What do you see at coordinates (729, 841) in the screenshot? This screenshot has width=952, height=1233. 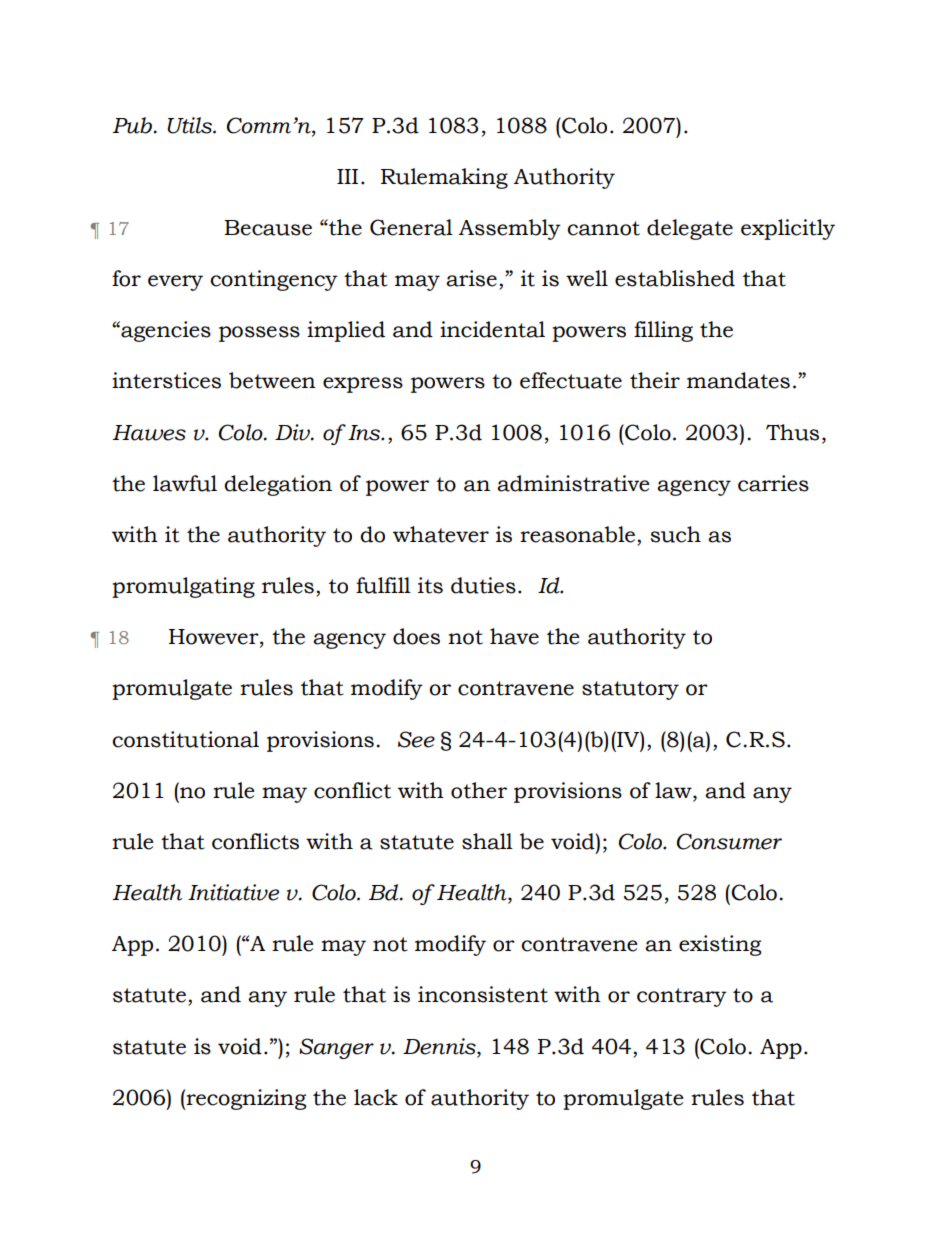 I see `Consumer` at bounding box center [729, 841].
